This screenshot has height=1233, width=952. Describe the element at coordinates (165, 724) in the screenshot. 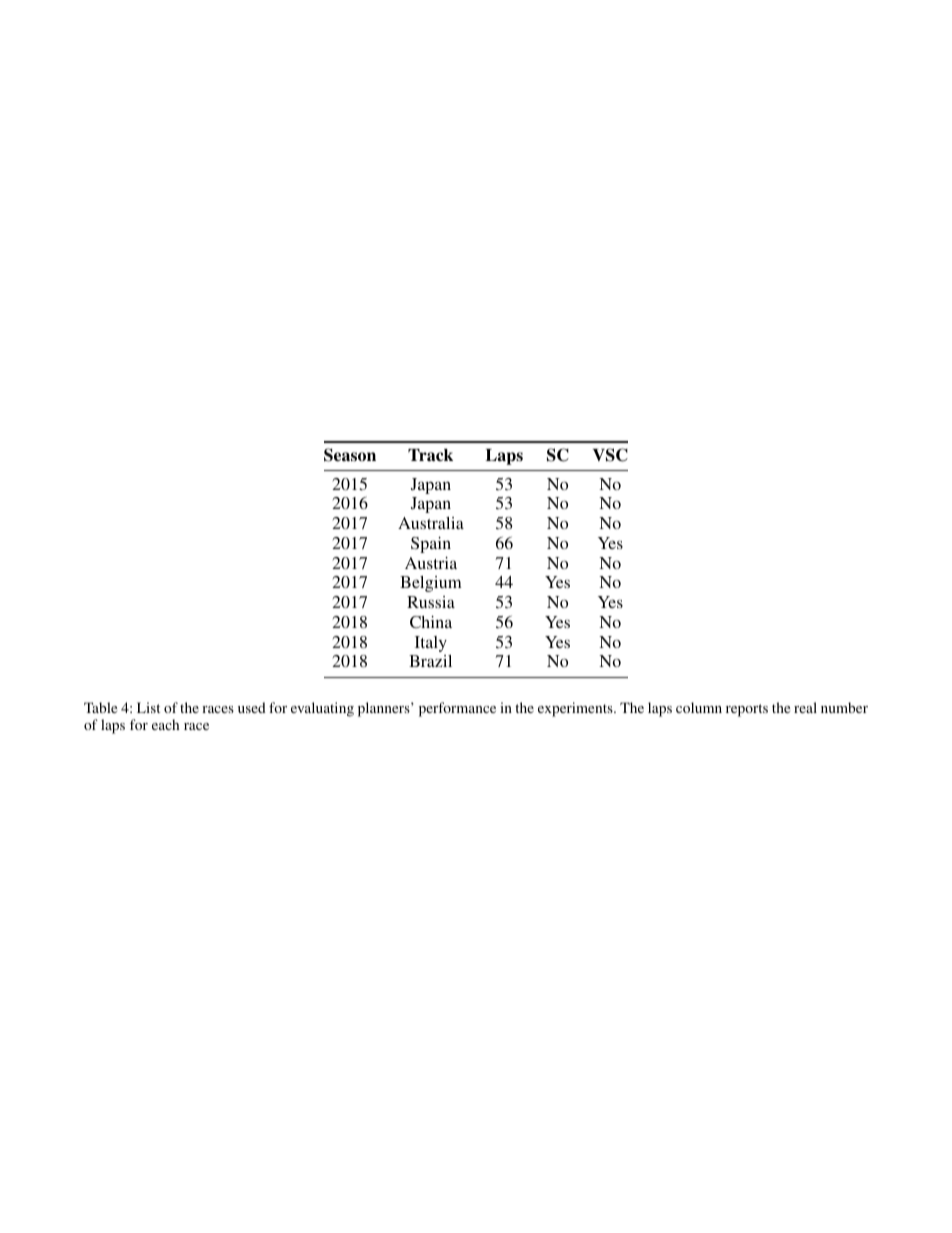

I see `each` at that location.
